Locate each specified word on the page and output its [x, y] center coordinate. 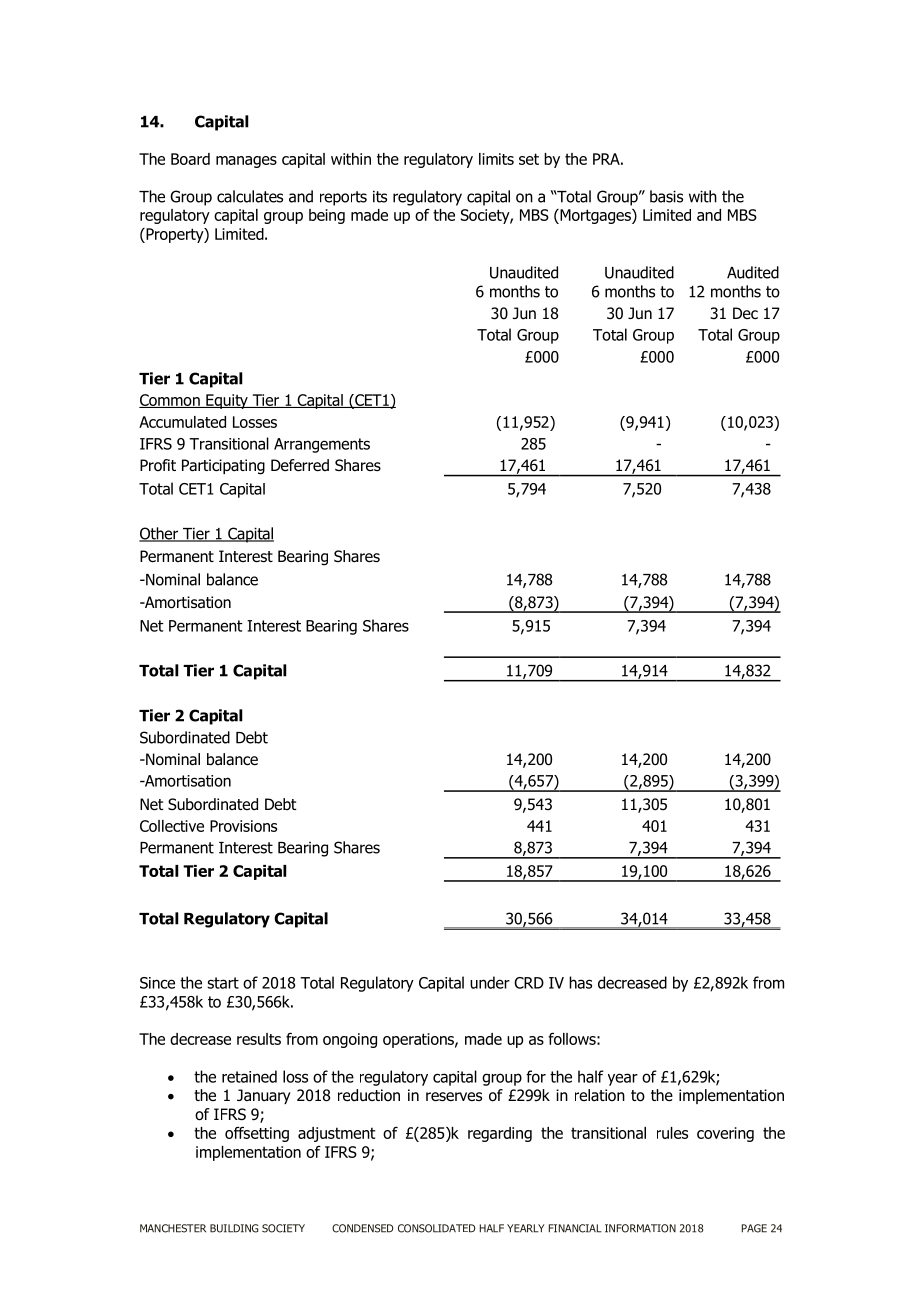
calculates [250, 196]
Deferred [300, 465]
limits [496, 159]
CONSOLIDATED [437, 1228]
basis [666, 196]
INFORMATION [640, 1228]
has [580, 982]
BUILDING [234, 1228]
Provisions [243, 826]
